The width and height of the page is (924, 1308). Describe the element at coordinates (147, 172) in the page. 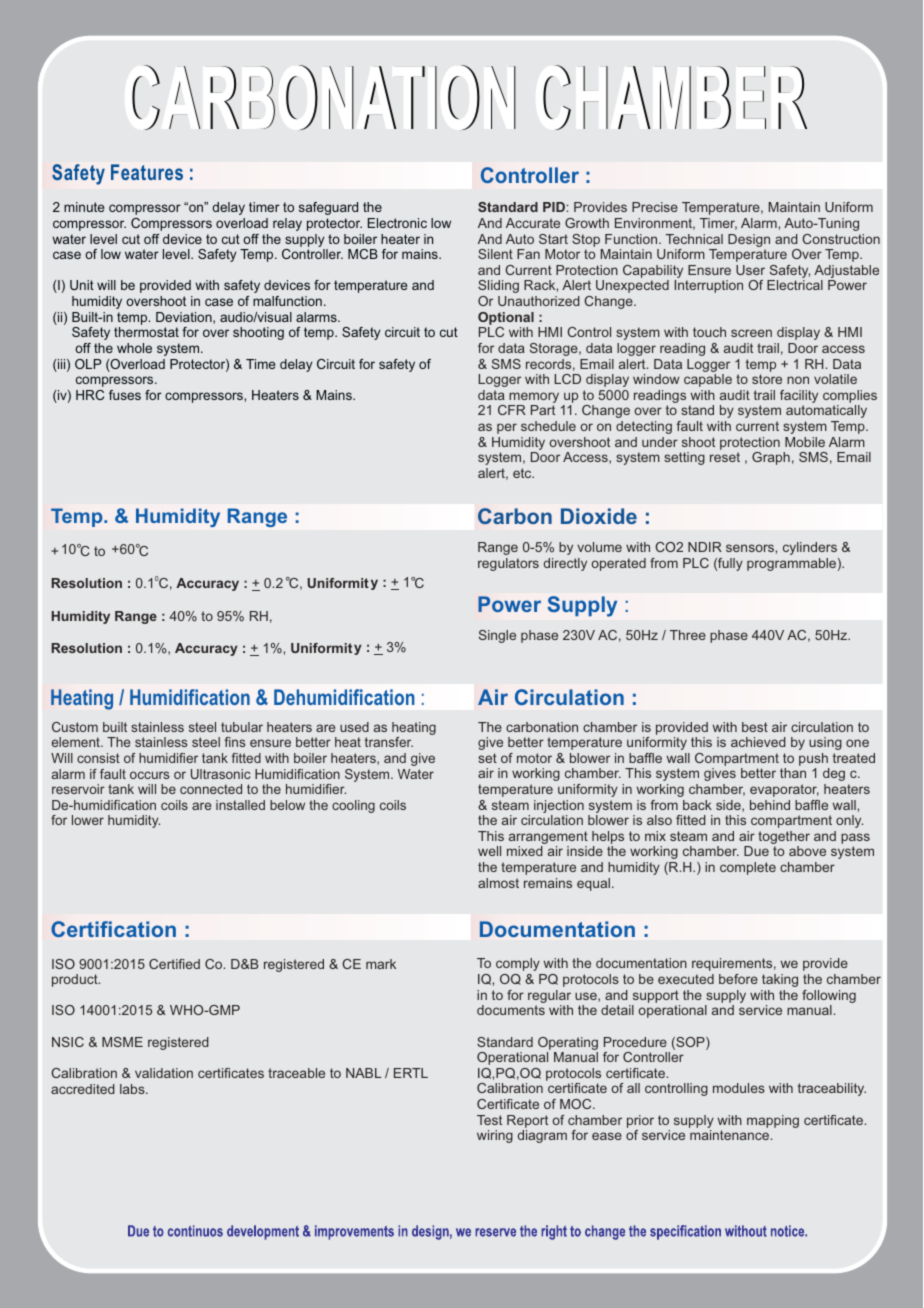

I see `Features` at that location.
